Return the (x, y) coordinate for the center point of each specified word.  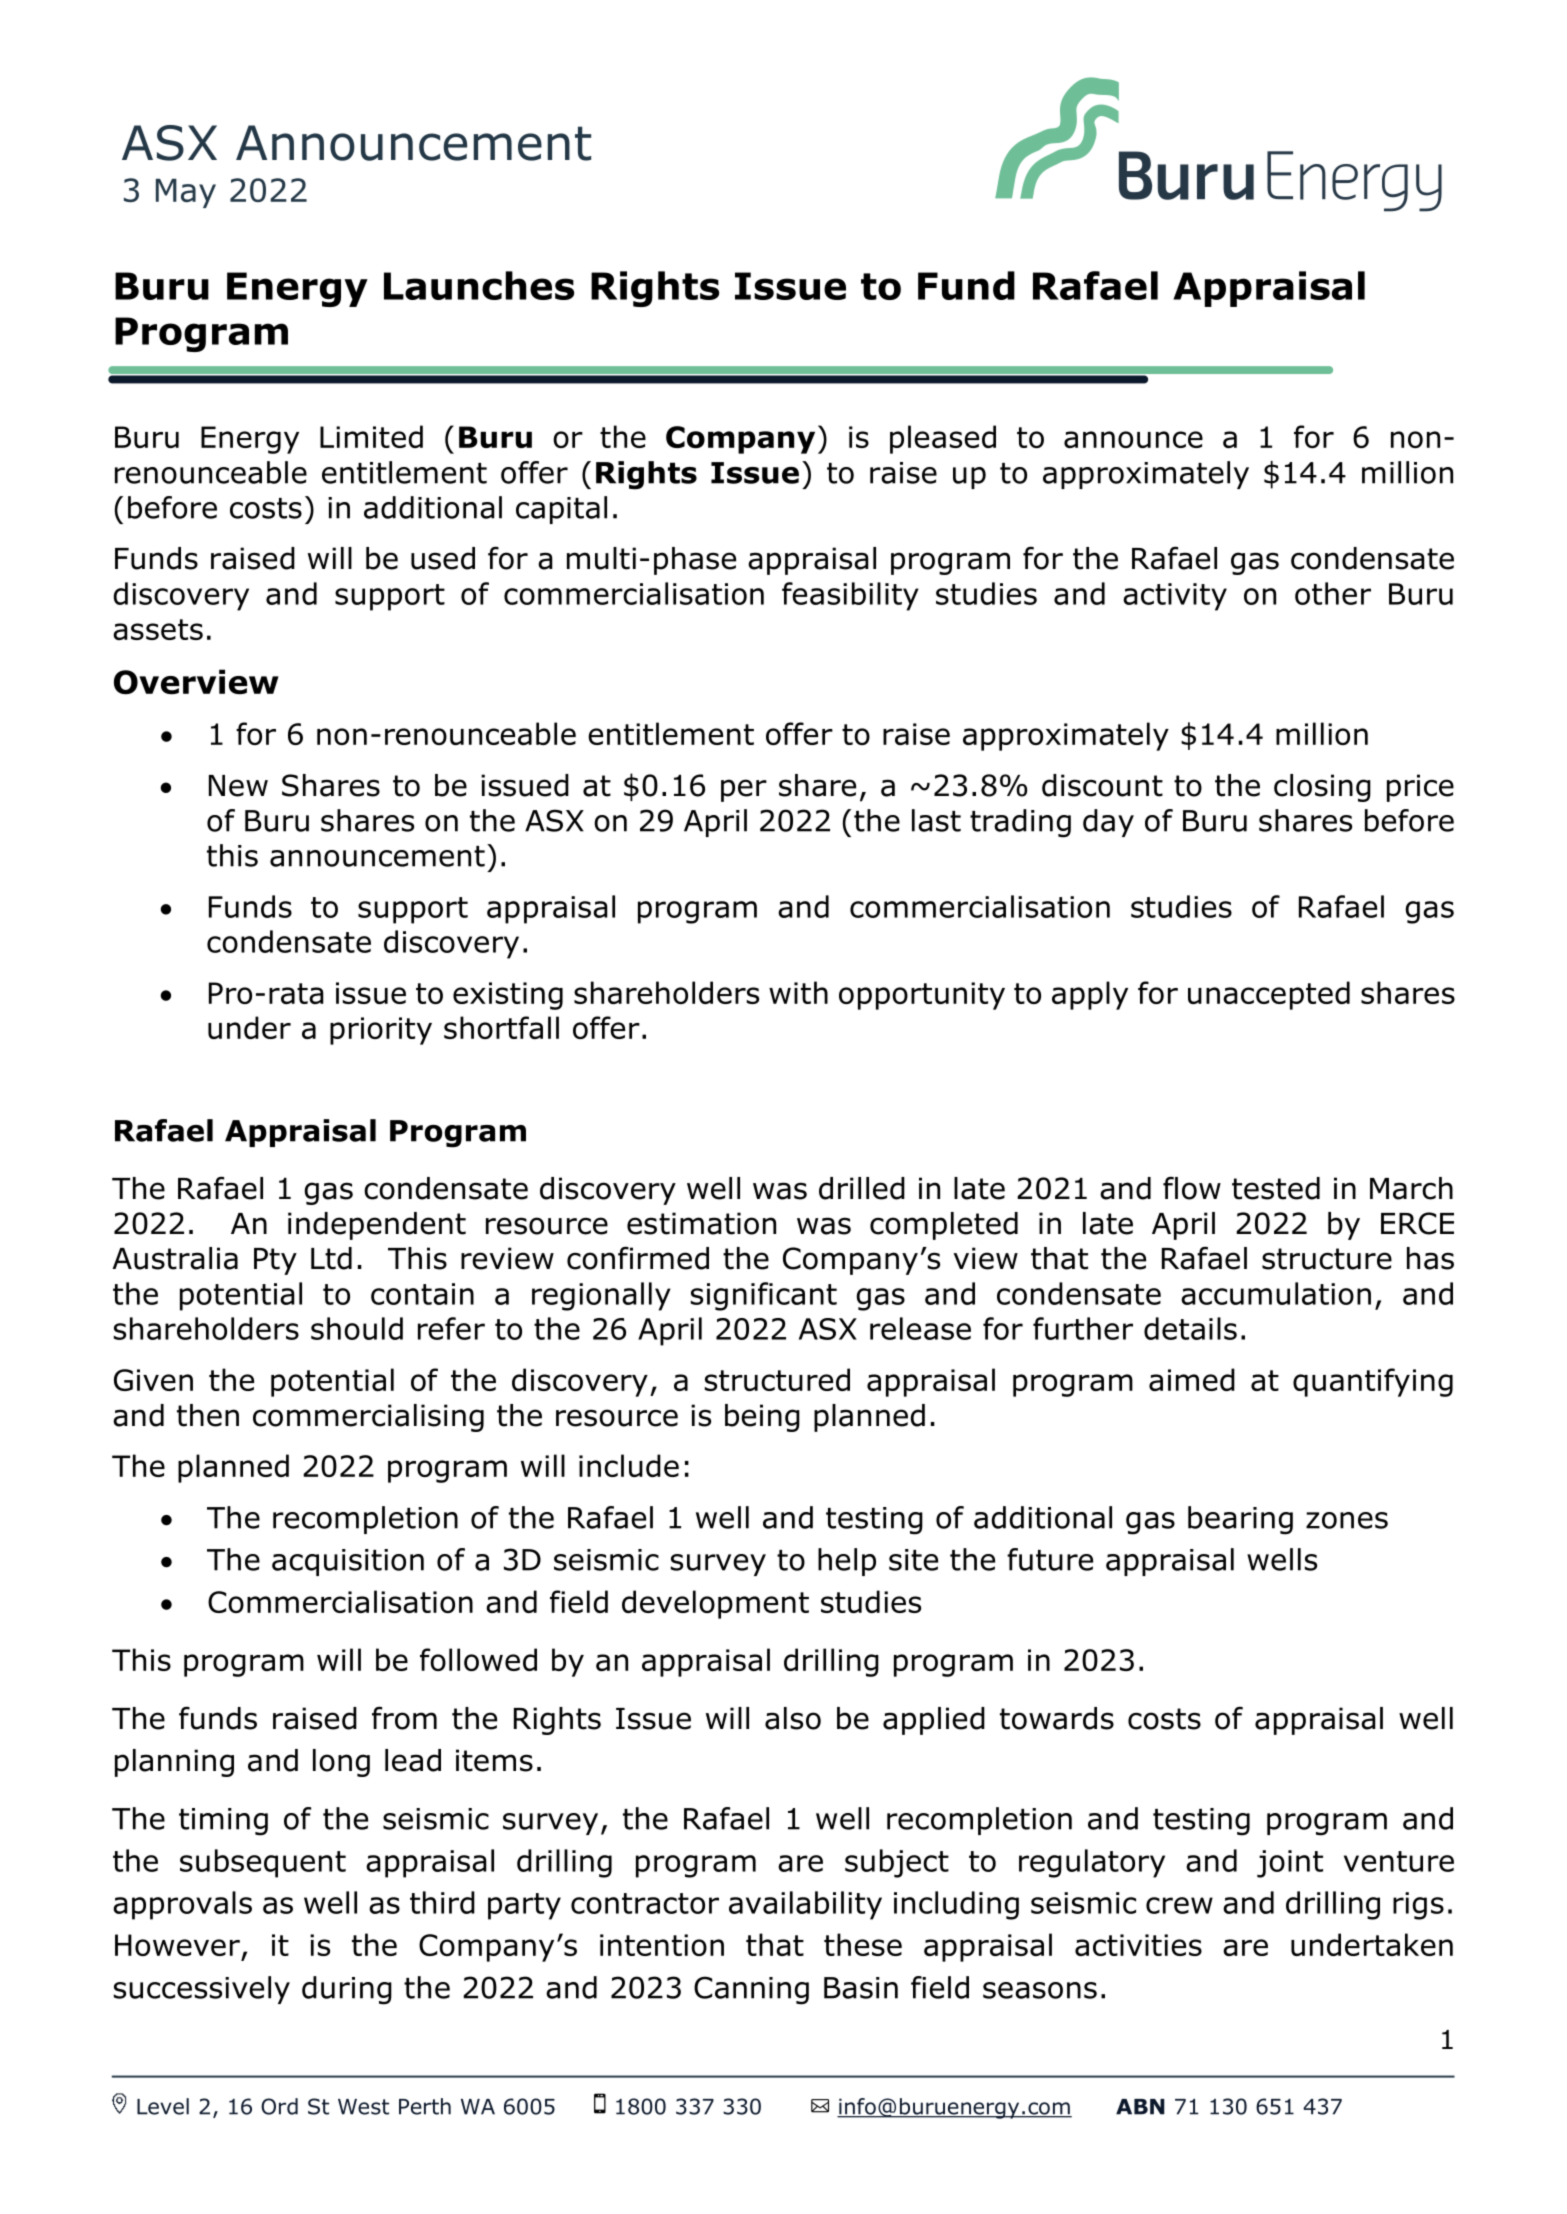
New (238, 786)
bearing (1240, 1520)
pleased (943, 439)
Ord (279, 2106)
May (186, 193)
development (715, 1604)
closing (1322, 788)
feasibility (850, 596)
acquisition (348, 1562)
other (1333, 593)
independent (377, 1226)
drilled (862, 1188)
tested (1276, 1188)
